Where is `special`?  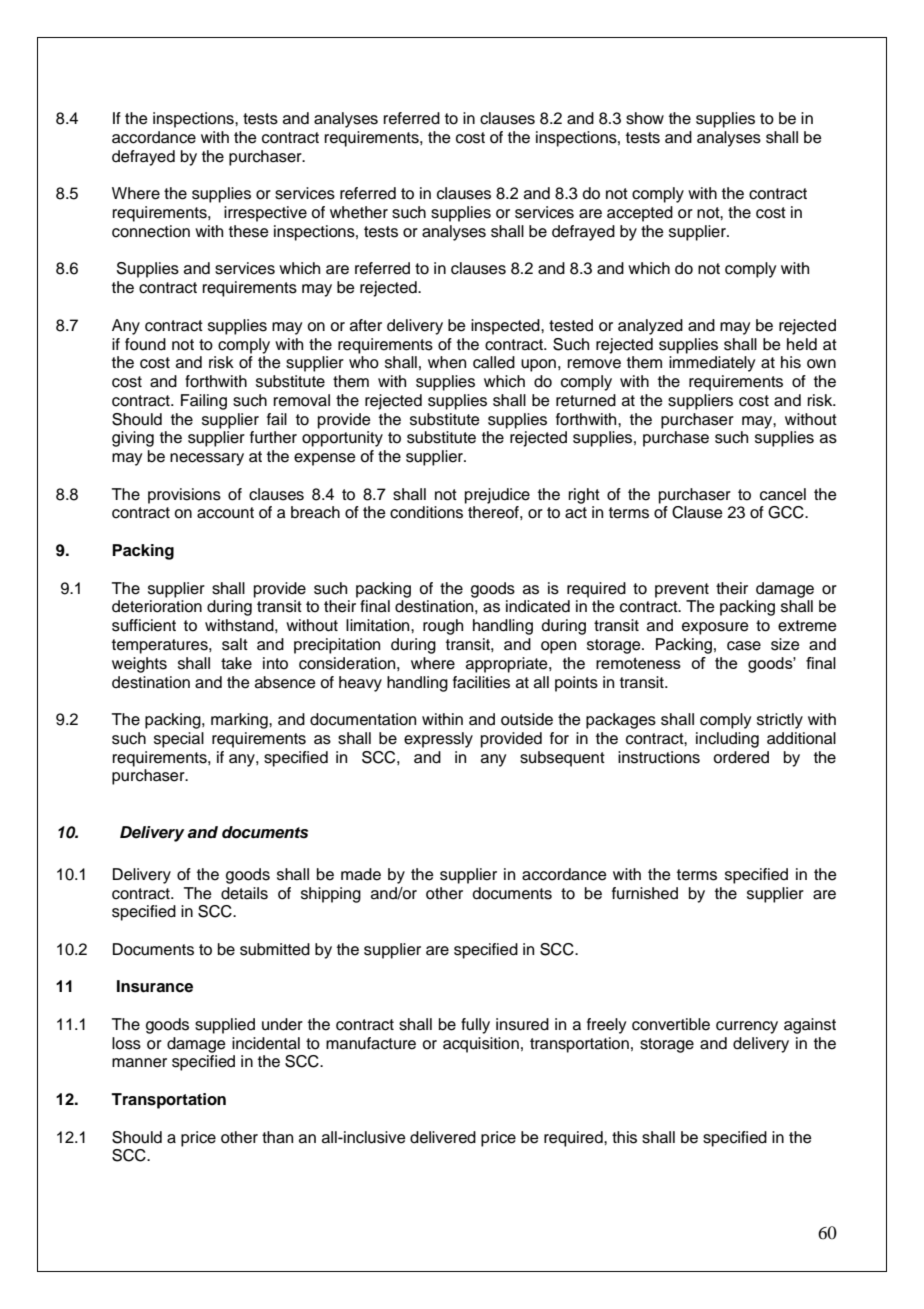 special is located at coordinates (179, 740).
